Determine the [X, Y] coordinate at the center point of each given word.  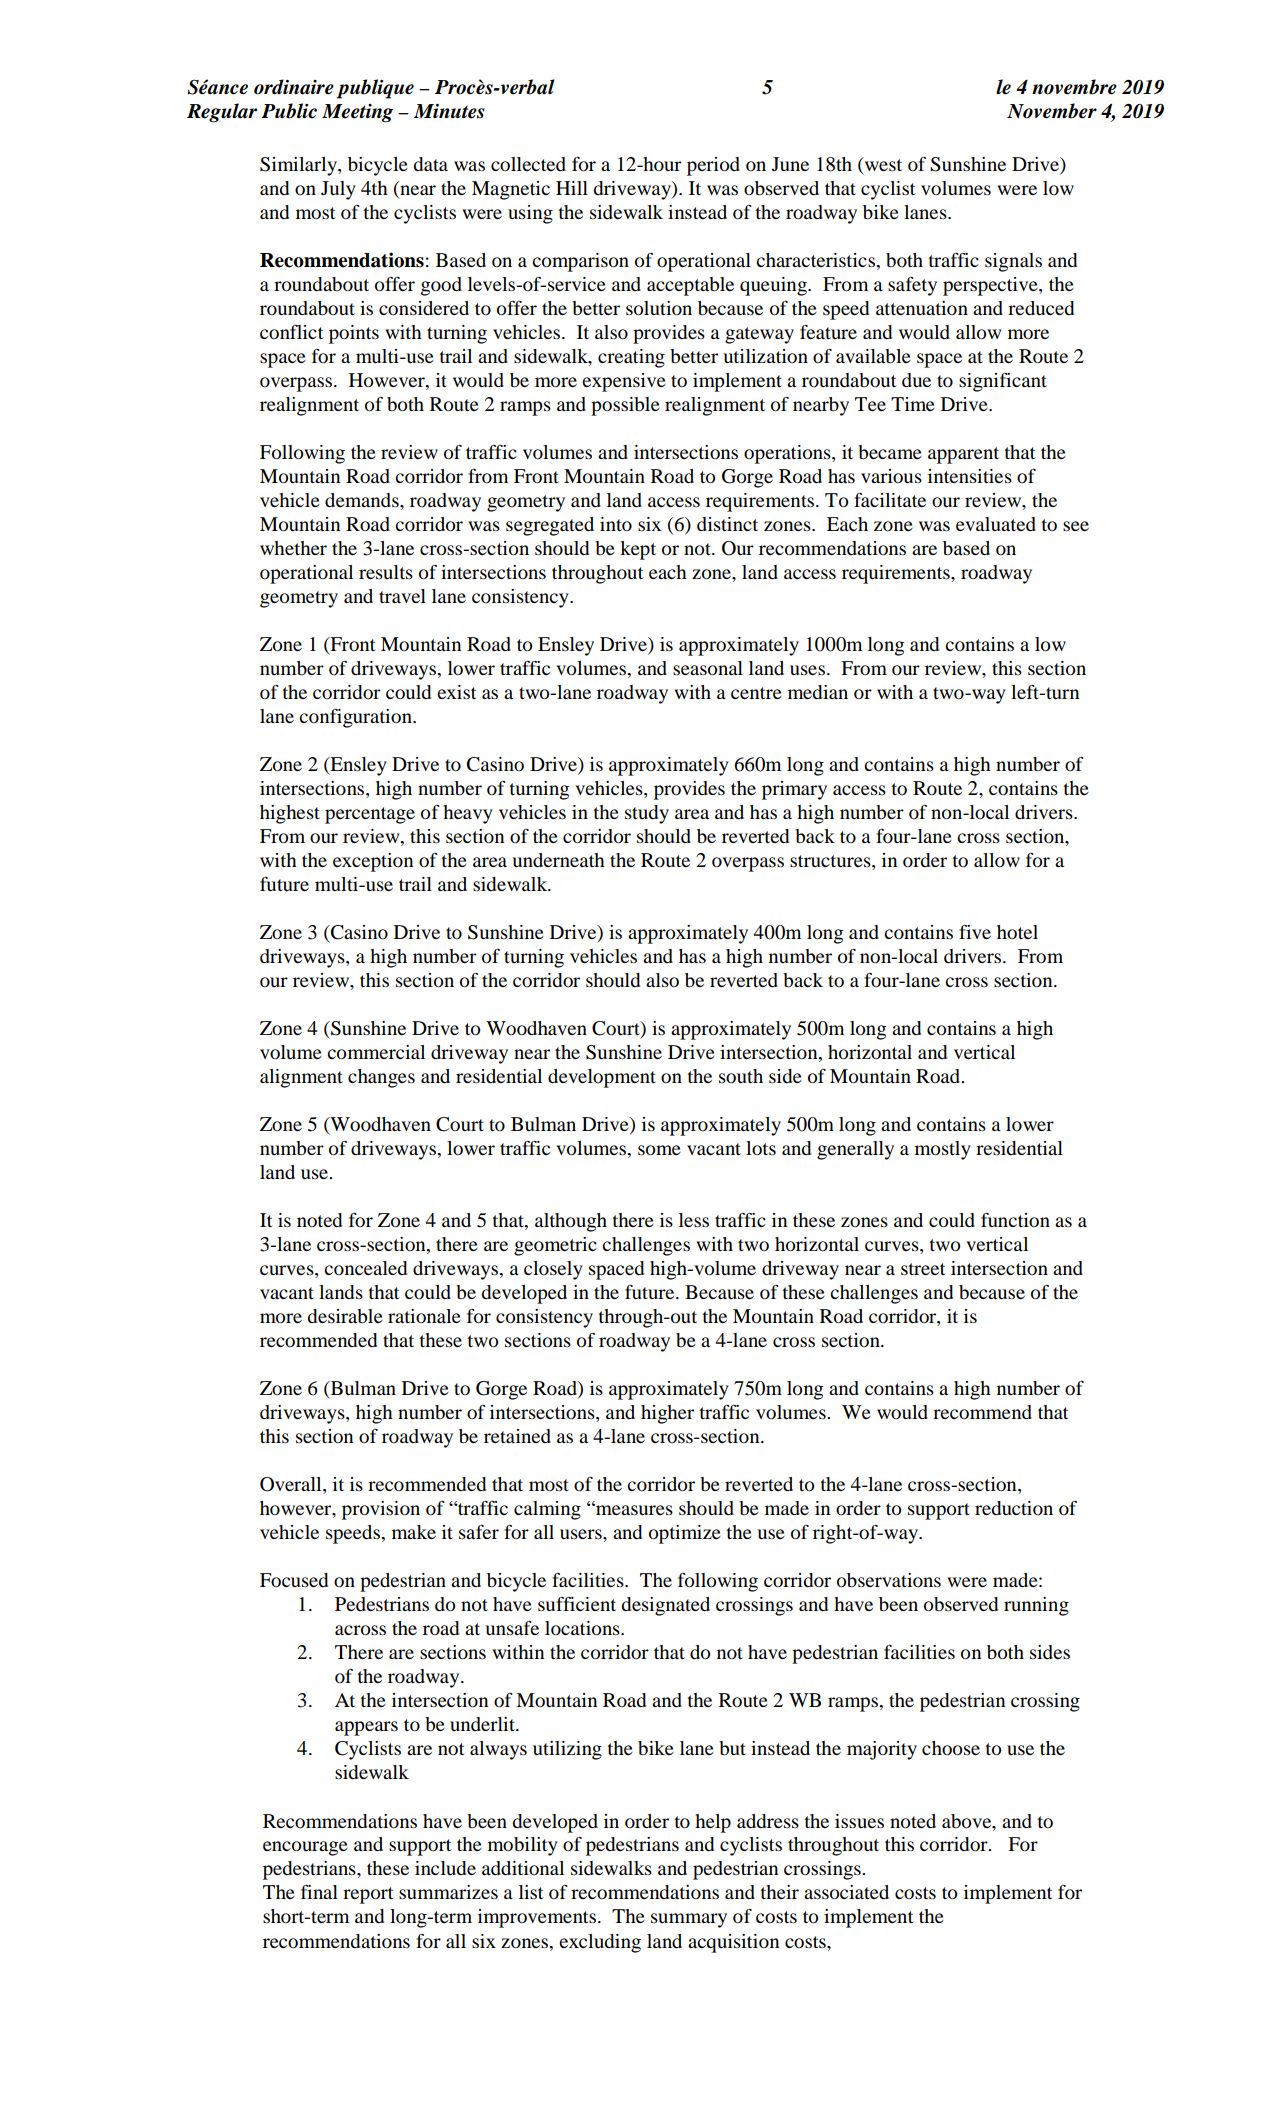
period [713, 166]
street [923, 1269]
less [694, 1220]
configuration [356, 718]
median [818, 692]
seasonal [708, 668]
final [319, 1892]
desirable [345, 1316]
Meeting [357, 113]
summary [689, 1920]
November [1052, 111]
